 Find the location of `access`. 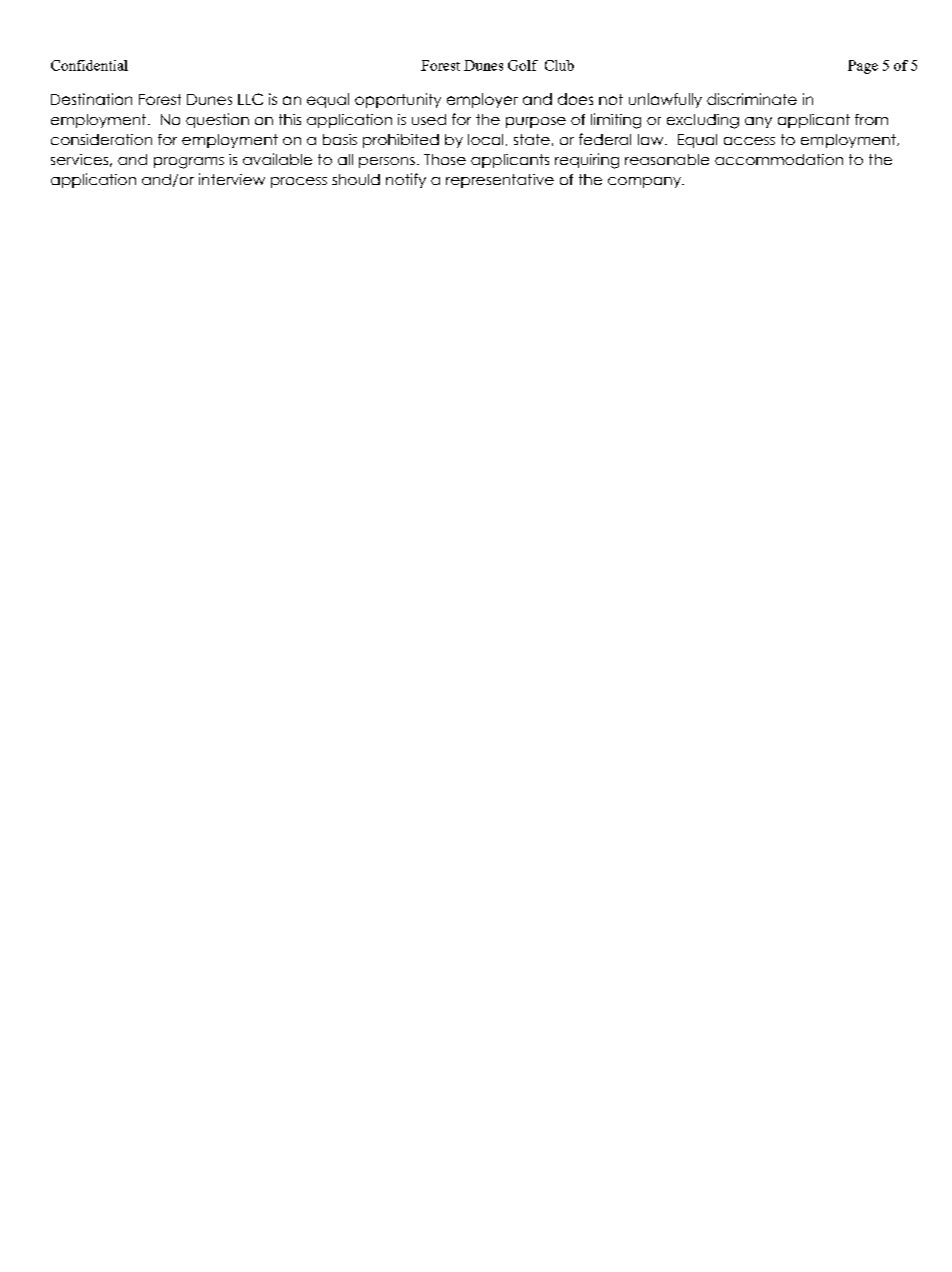

access is located at coordinates (749, 141).
